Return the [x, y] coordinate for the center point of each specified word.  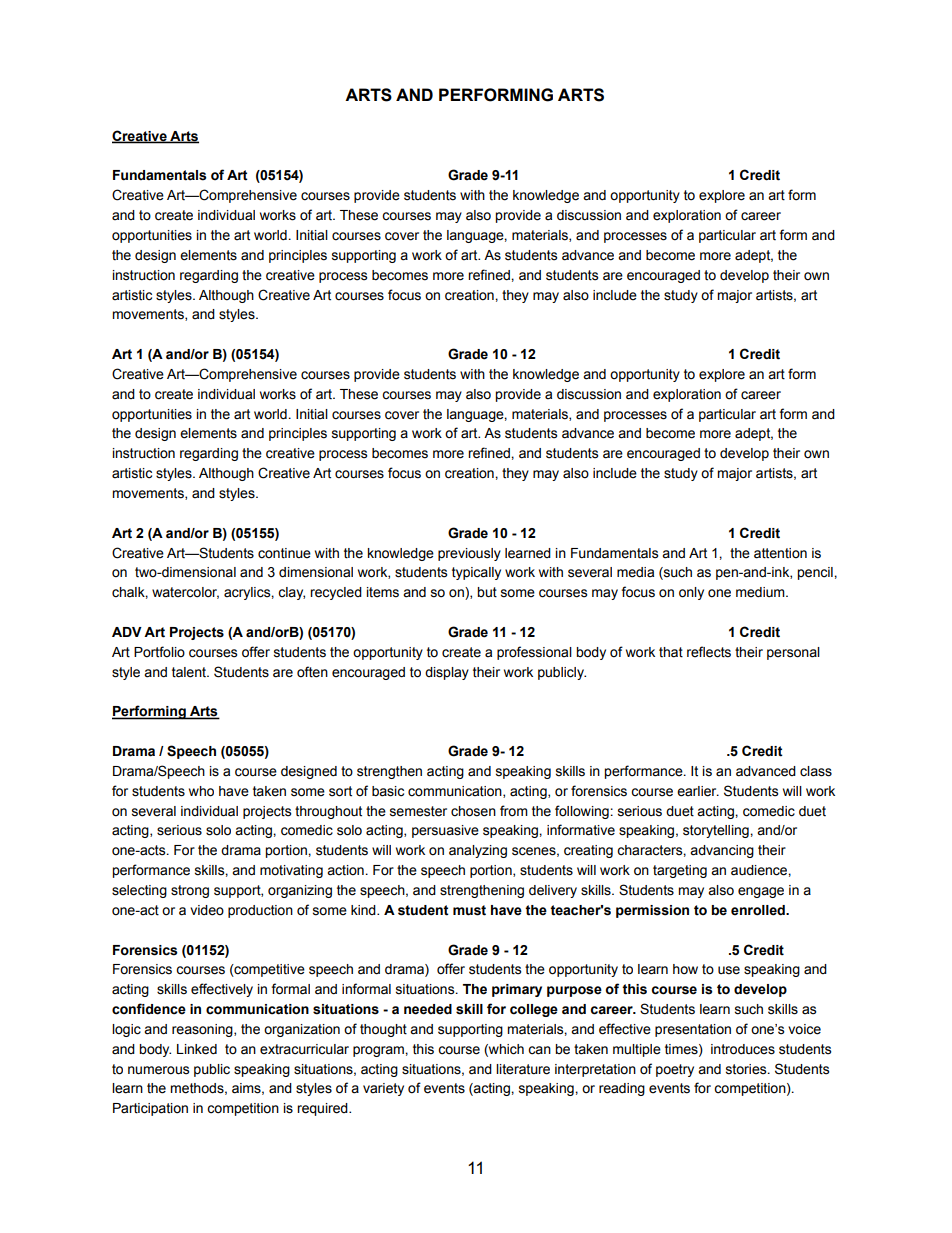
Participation [150, 1109]
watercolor [185, 593]
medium [761, 592]
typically [476, 573]
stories [747, 1069]
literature [523, 1069]
